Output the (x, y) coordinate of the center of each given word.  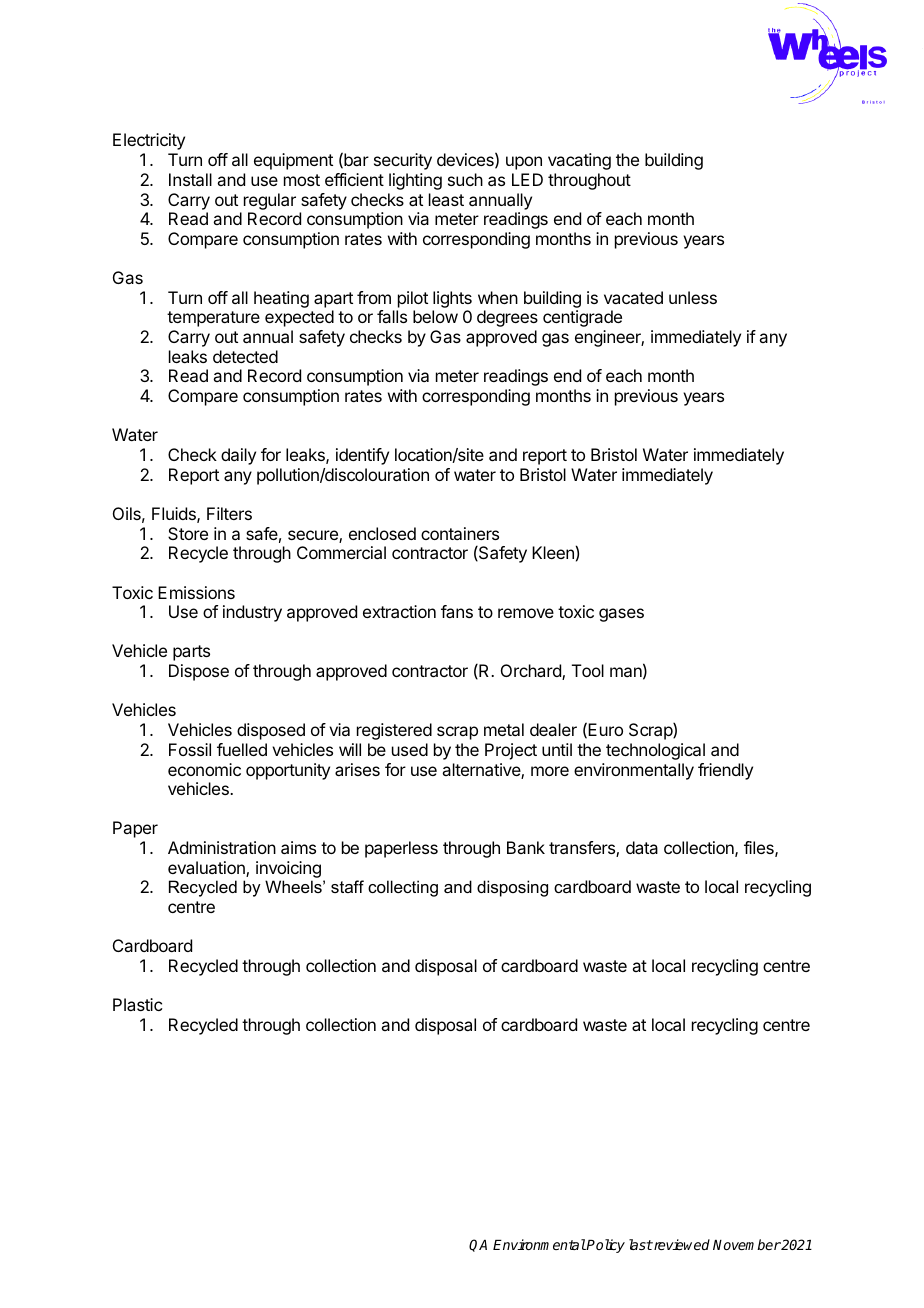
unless (693, 297)
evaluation (207, 869)
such (465, 179)
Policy (605, 1246)
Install (190, 179)
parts (191, 653)
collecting (403, 888)
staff (347, 886)
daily (238, 456)
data (642, 847)
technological (655, 751)
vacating (579, 161)
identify (362, 456)
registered (394, 731)
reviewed (681, 1244)
